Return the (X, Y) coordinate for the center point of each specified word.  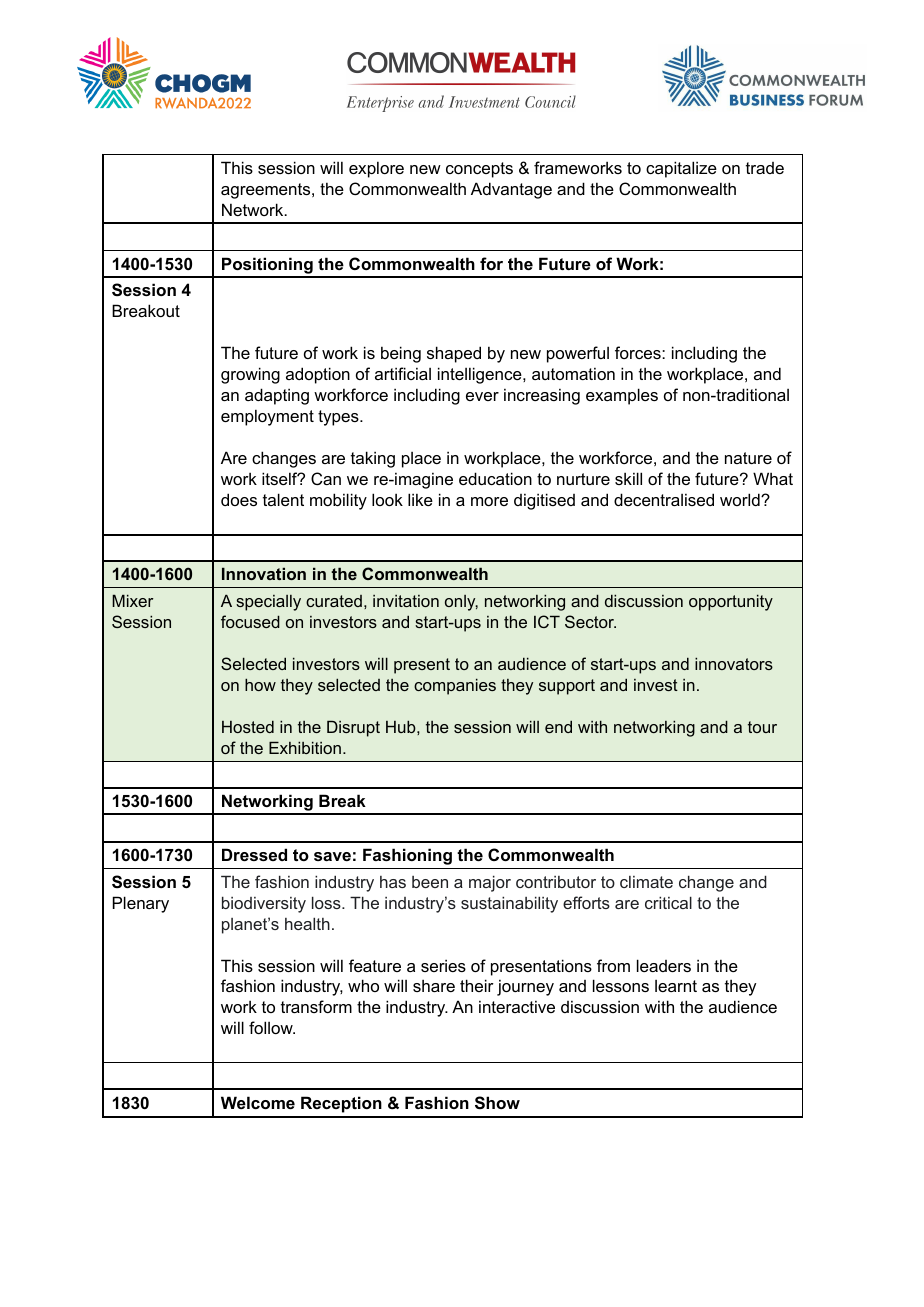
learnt (676, 986)
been (430, 882)
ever (482, 396)
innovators (734, 663)
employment (267, 417)
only (461, 603)
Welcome (258, 1102)
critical (668, 902)
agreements (267, 191)
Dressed (254, 854)
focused (250, 621)
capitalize (681, 169)
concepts (479, 170)
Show (497, 1103)
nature (748, 458)
